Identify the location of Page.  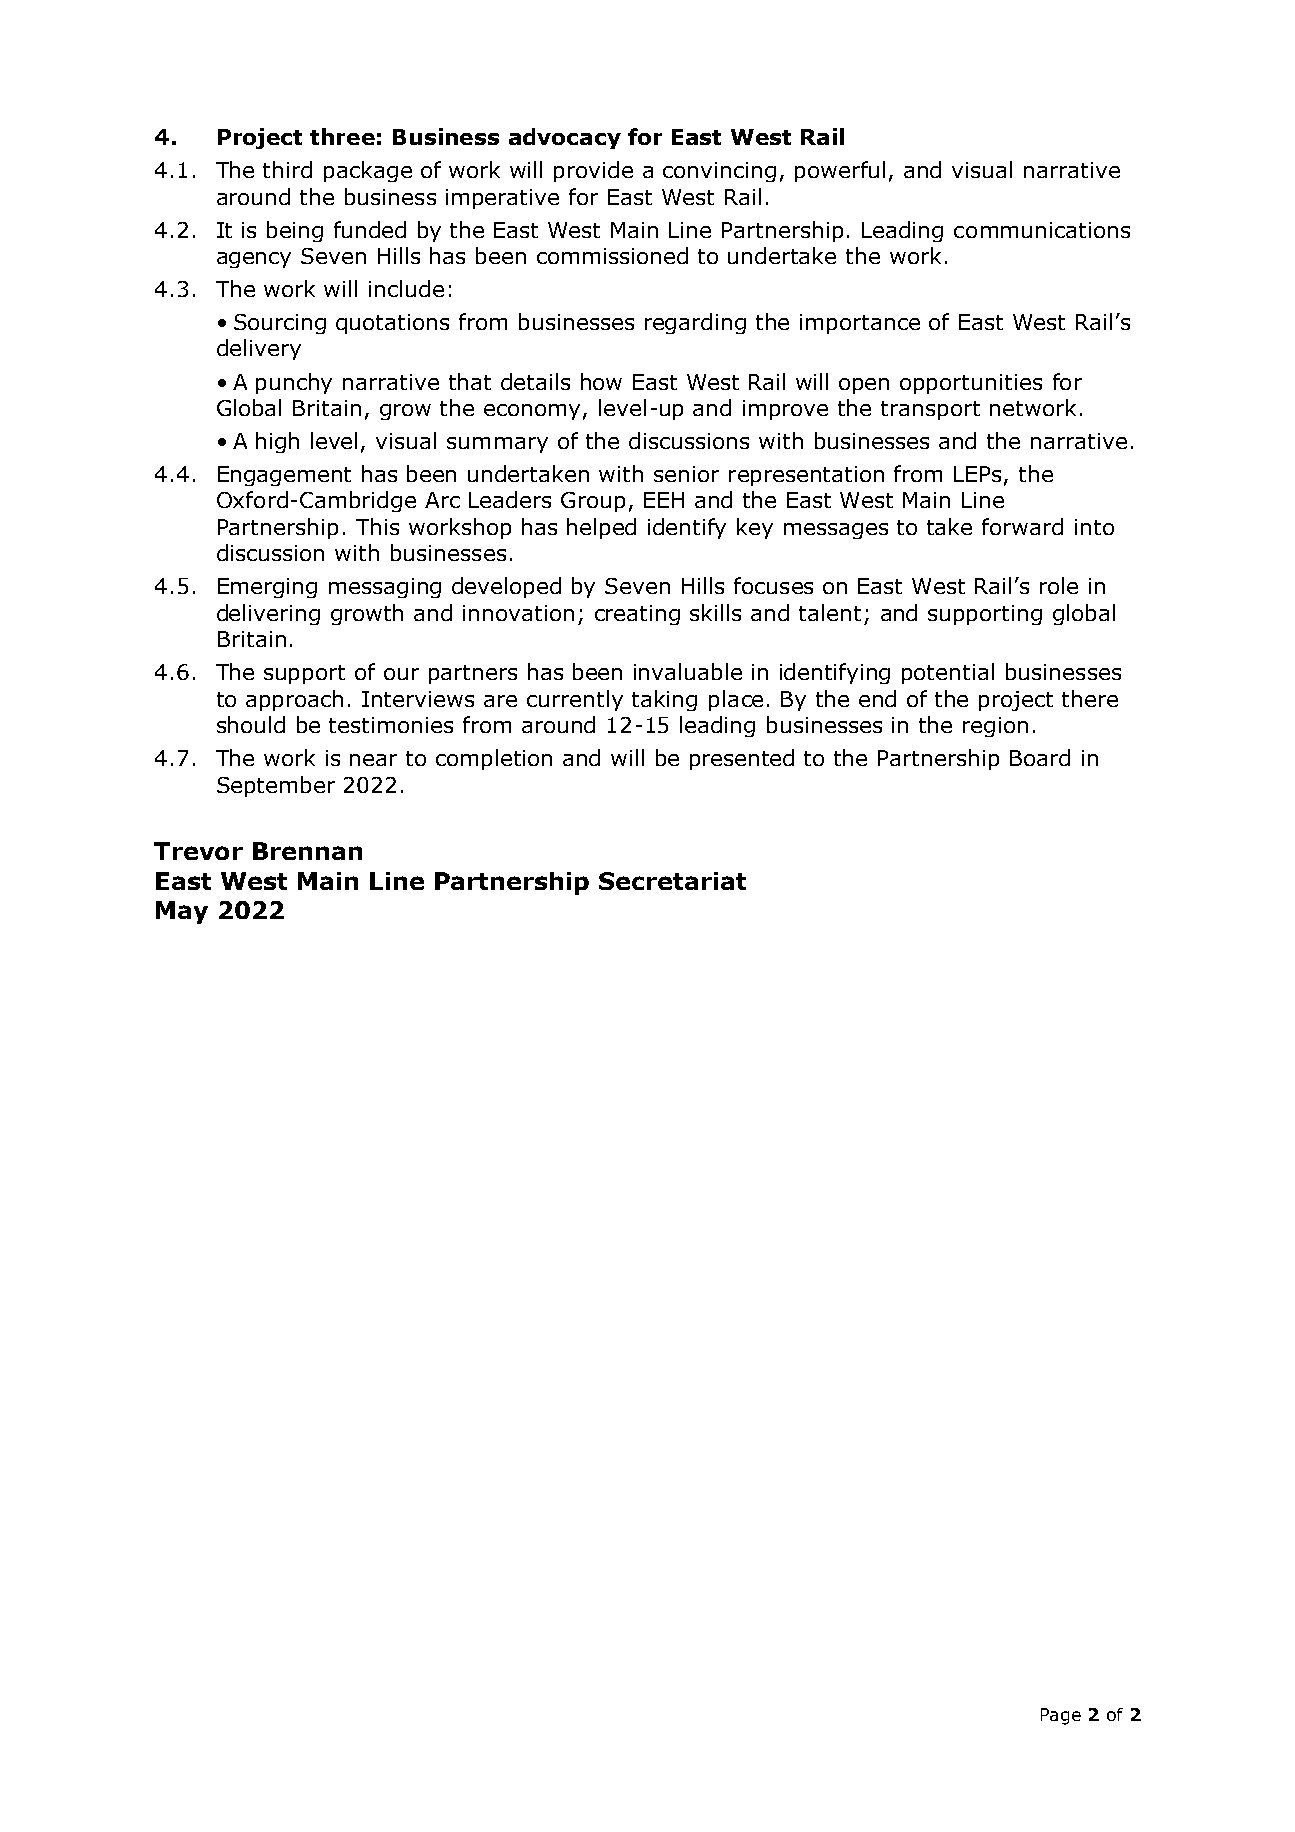
(1061, 1716).
